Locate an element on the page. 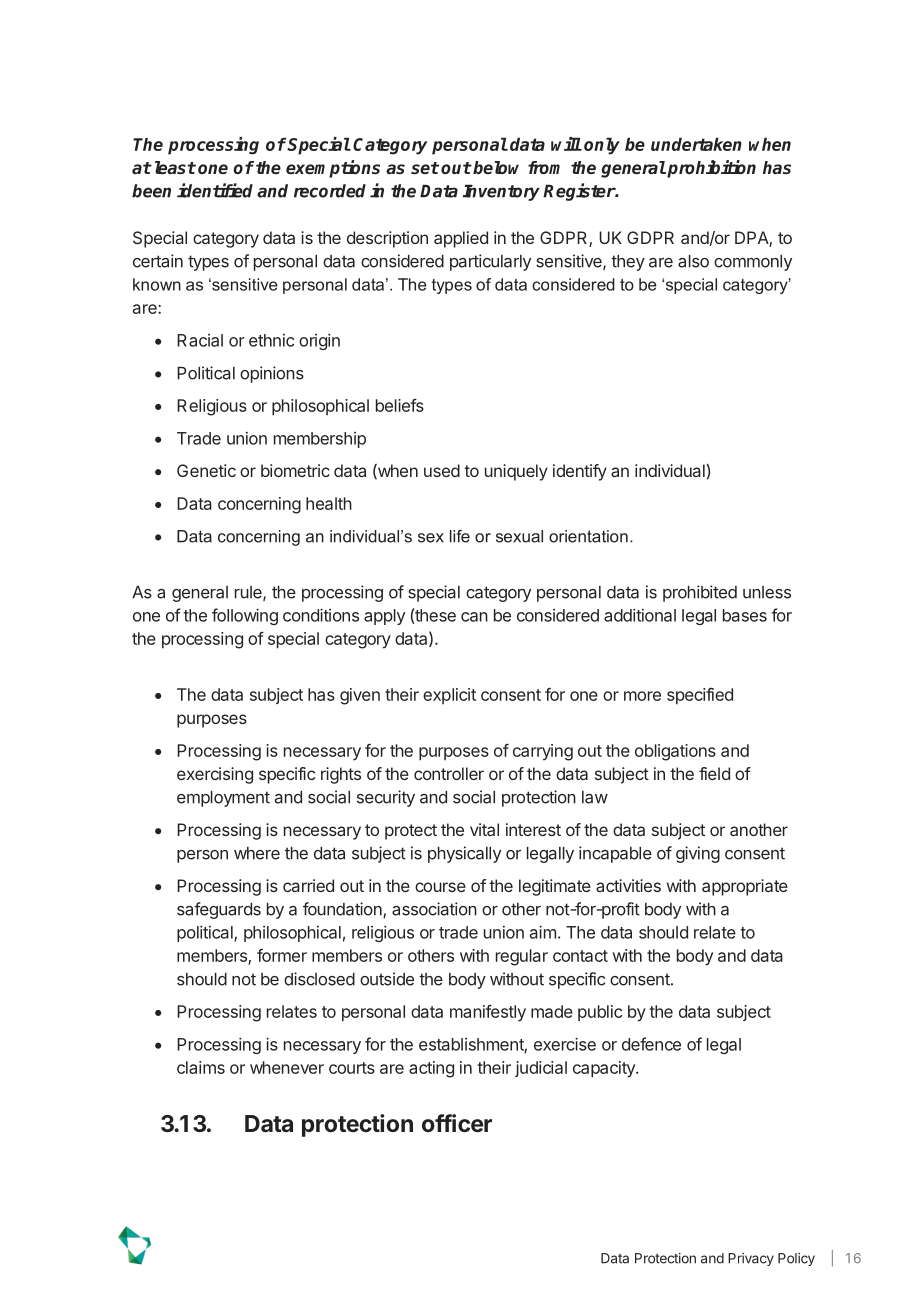  Inventory is located at coordinates (501, 192).
